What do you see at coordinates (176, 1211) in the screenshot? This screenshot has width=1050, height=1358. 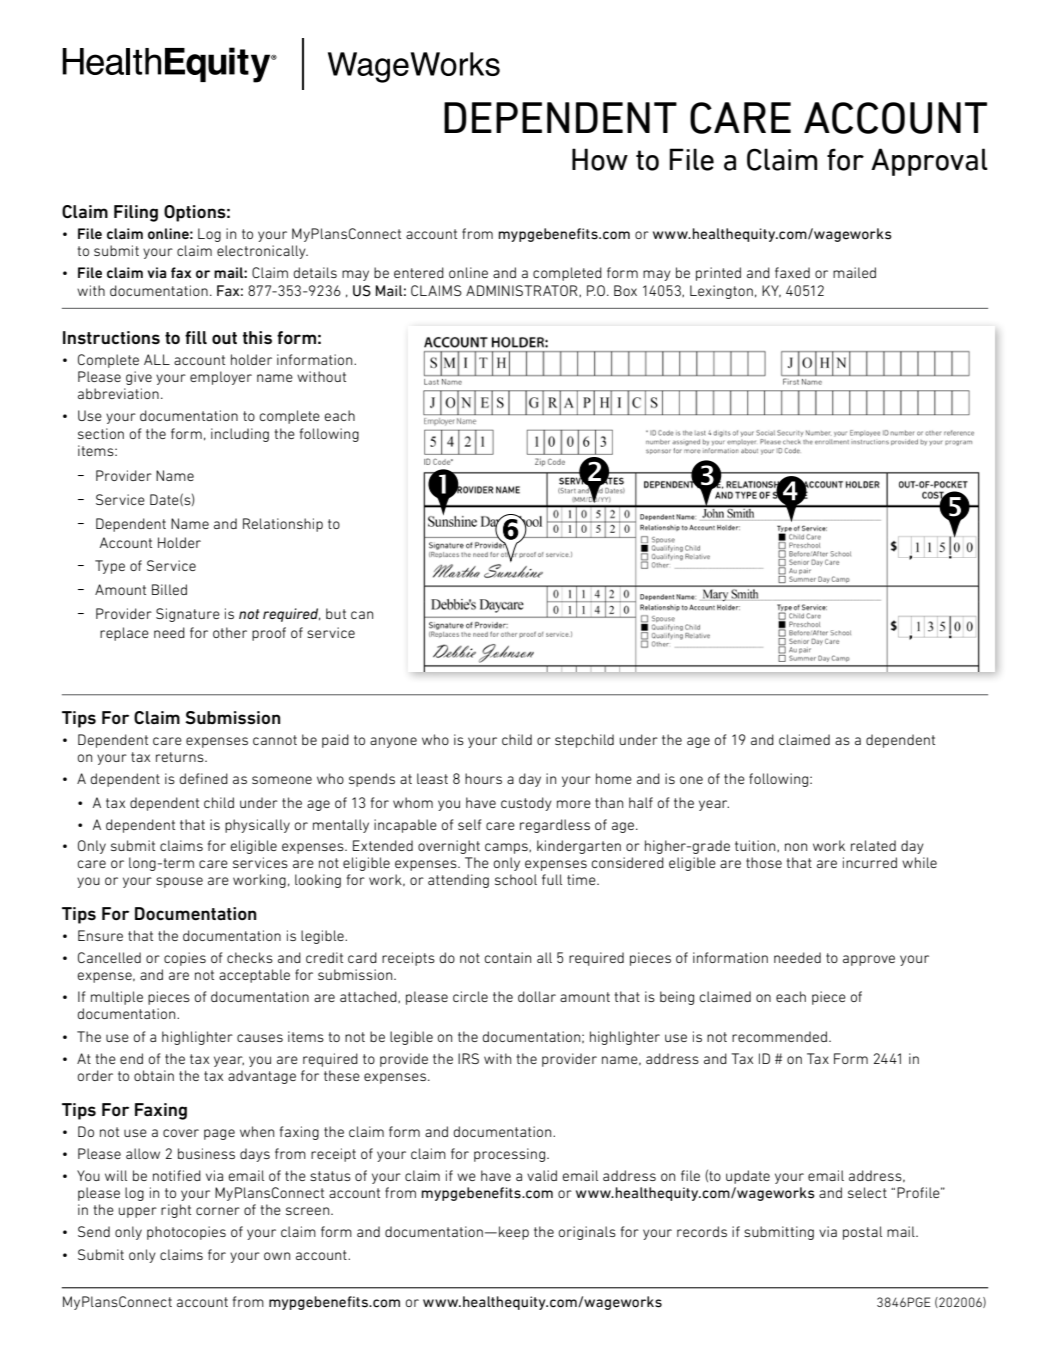 I see `right` at bounding box center [176, 1211].
